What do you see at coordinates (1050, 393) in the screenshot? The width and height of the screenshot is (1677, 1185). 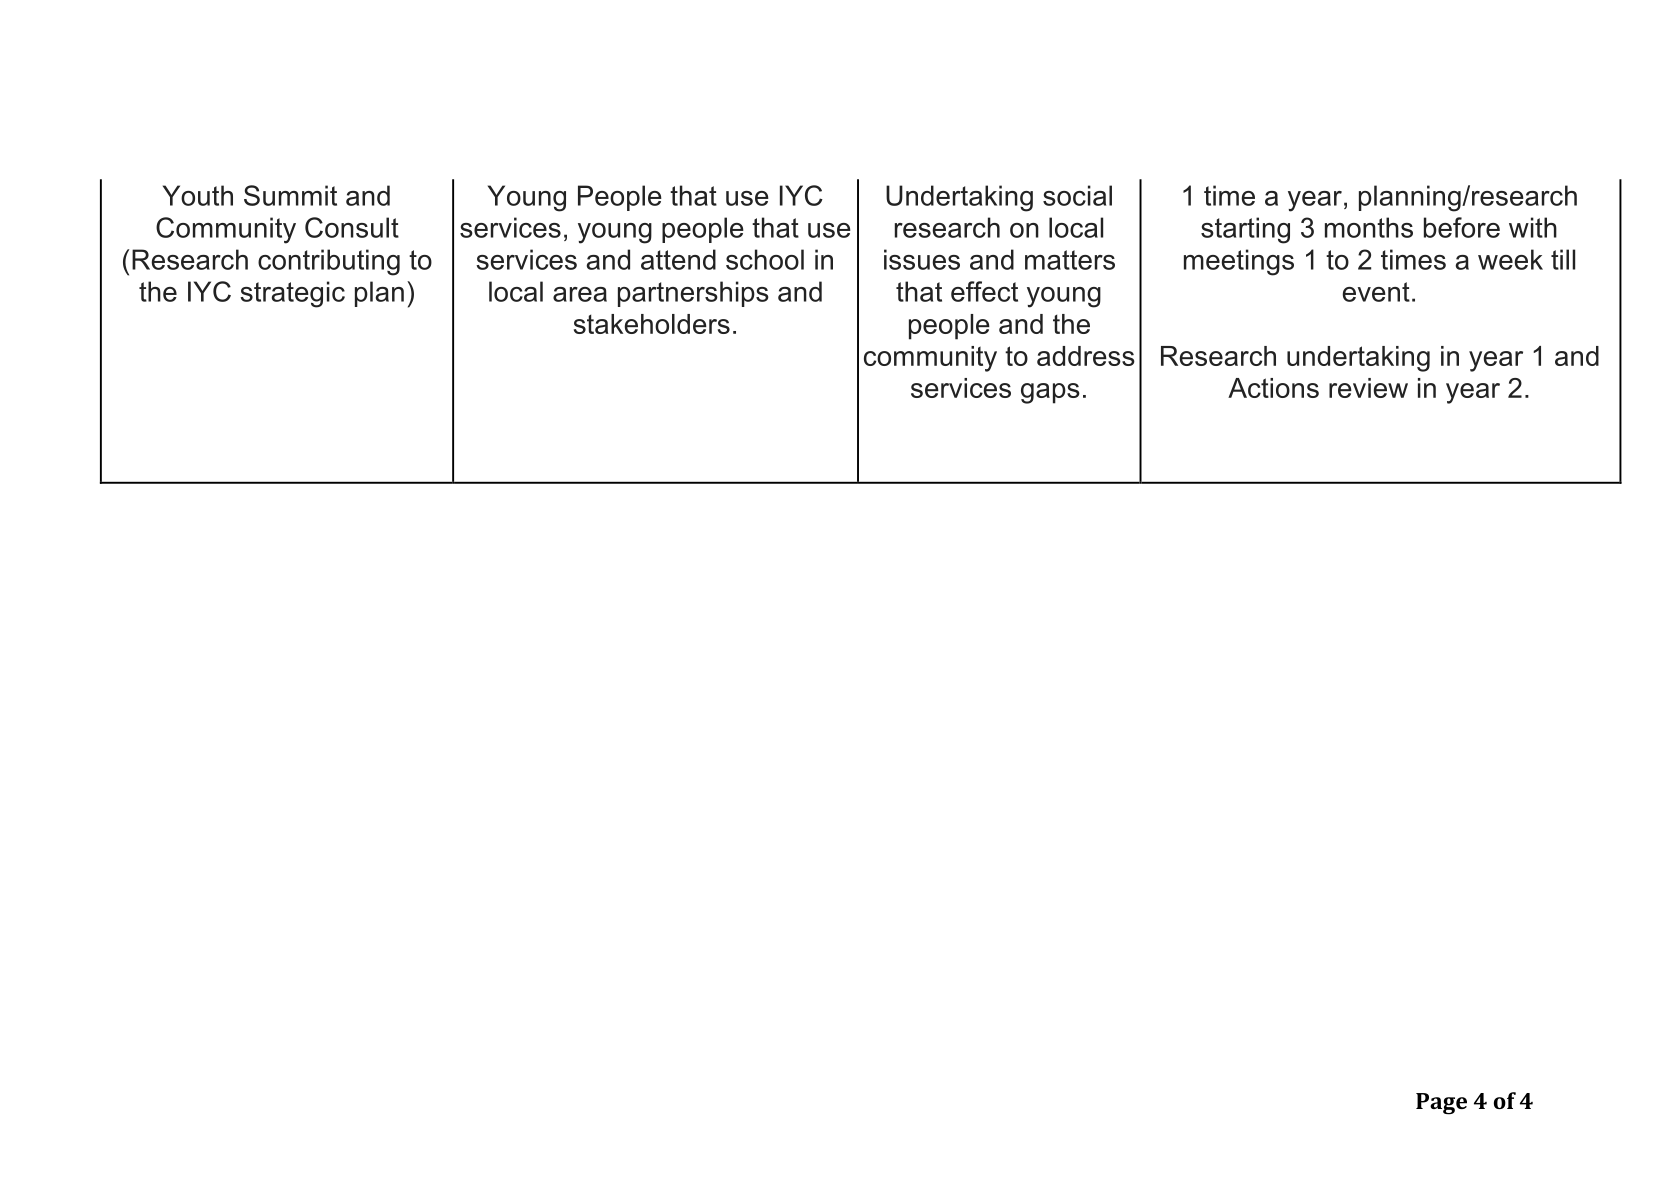 I see `gaps` at bounding box center [1050, 393].
